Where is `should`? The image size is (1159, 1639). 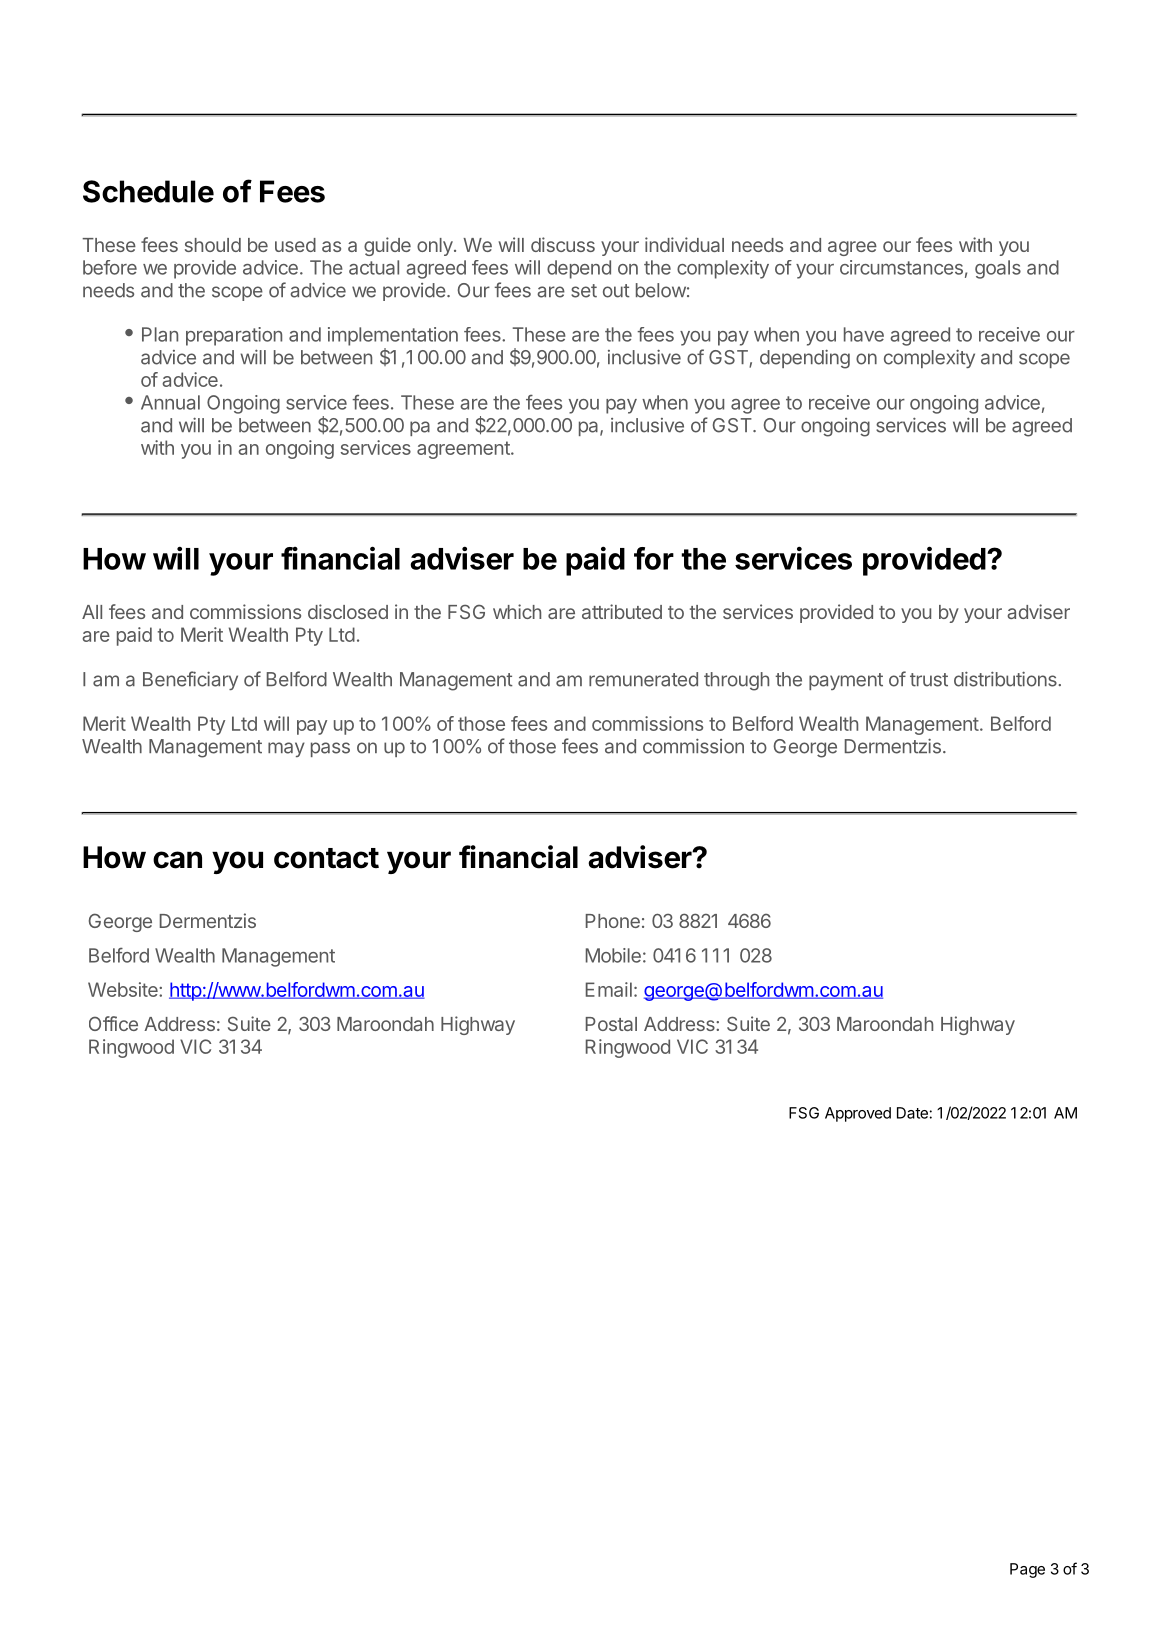 should is located at coordinates (213, 245).
